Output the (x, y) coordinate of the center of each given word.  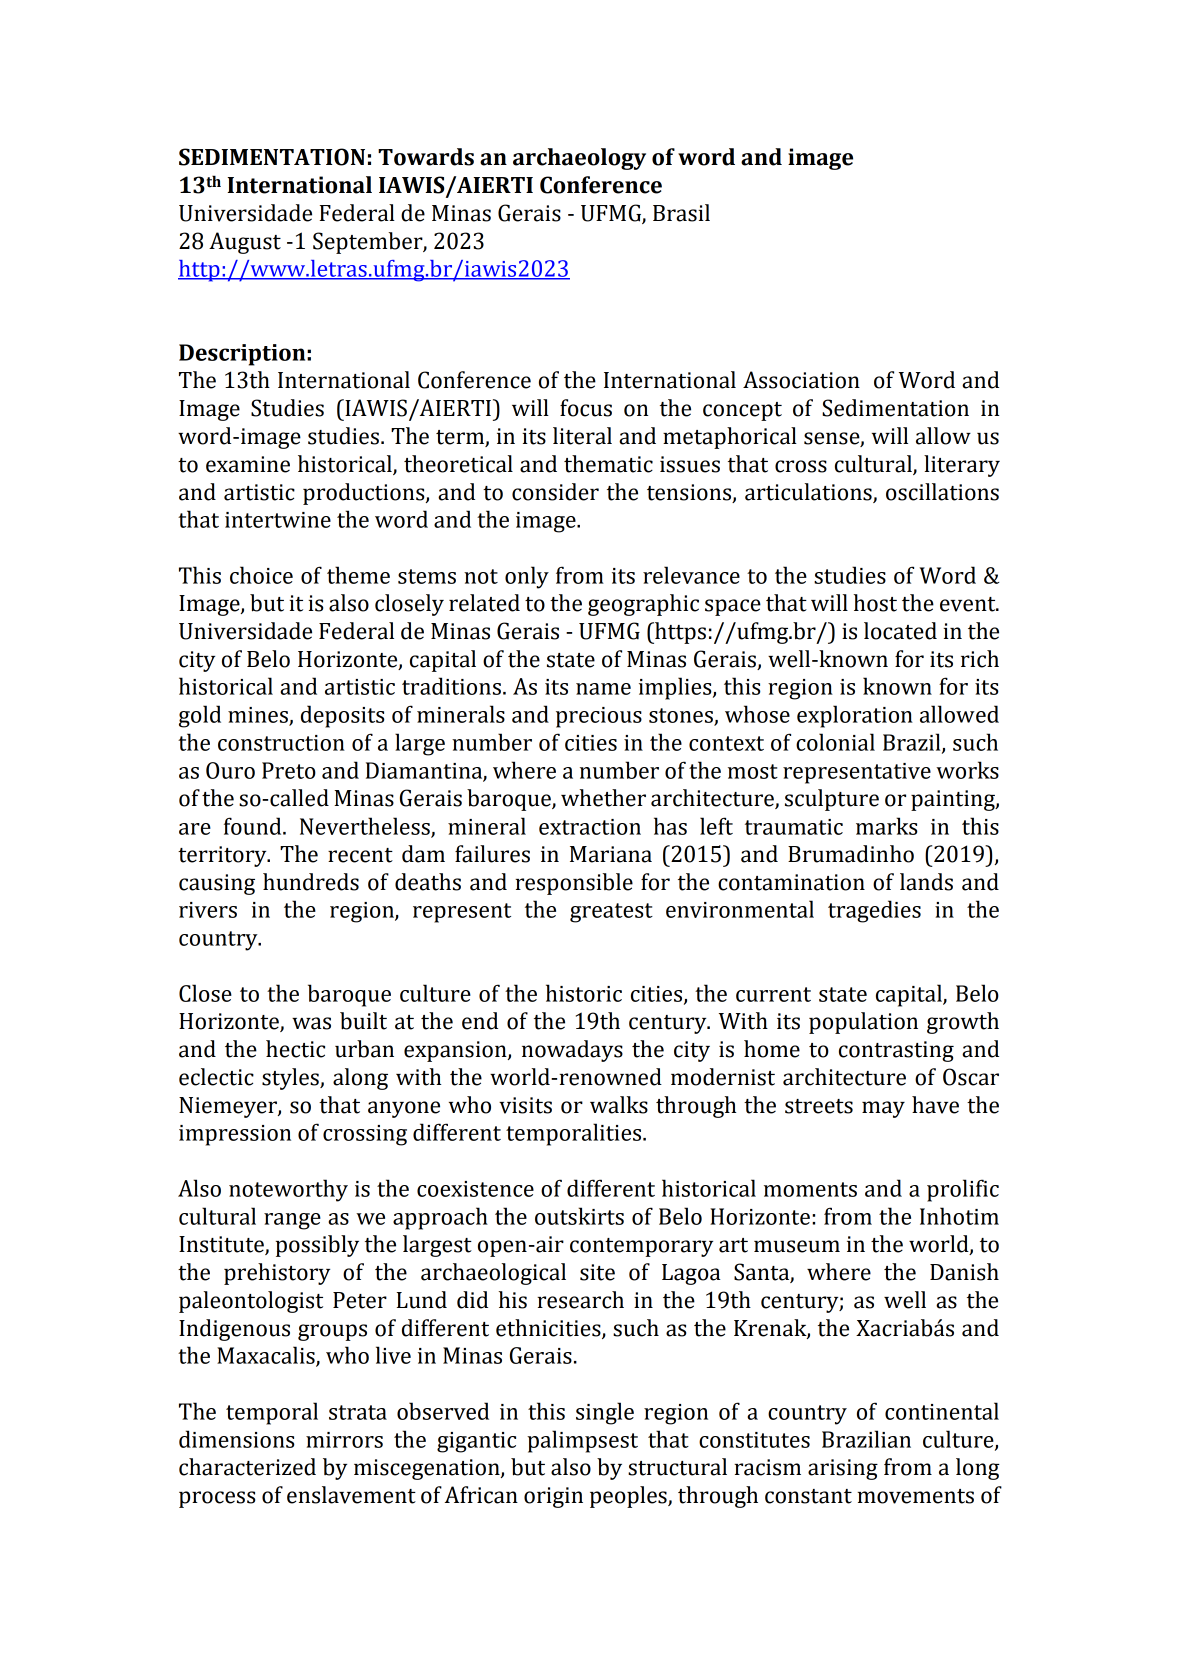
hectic (295, 1049)
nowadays (572, 1051)
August (245, 243)
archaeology (579, 159)
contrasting (896, 1051)
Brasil (681, 213)
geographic (643, 605)
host (875, 603)
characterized (247, 1467)
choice (261, 575)
